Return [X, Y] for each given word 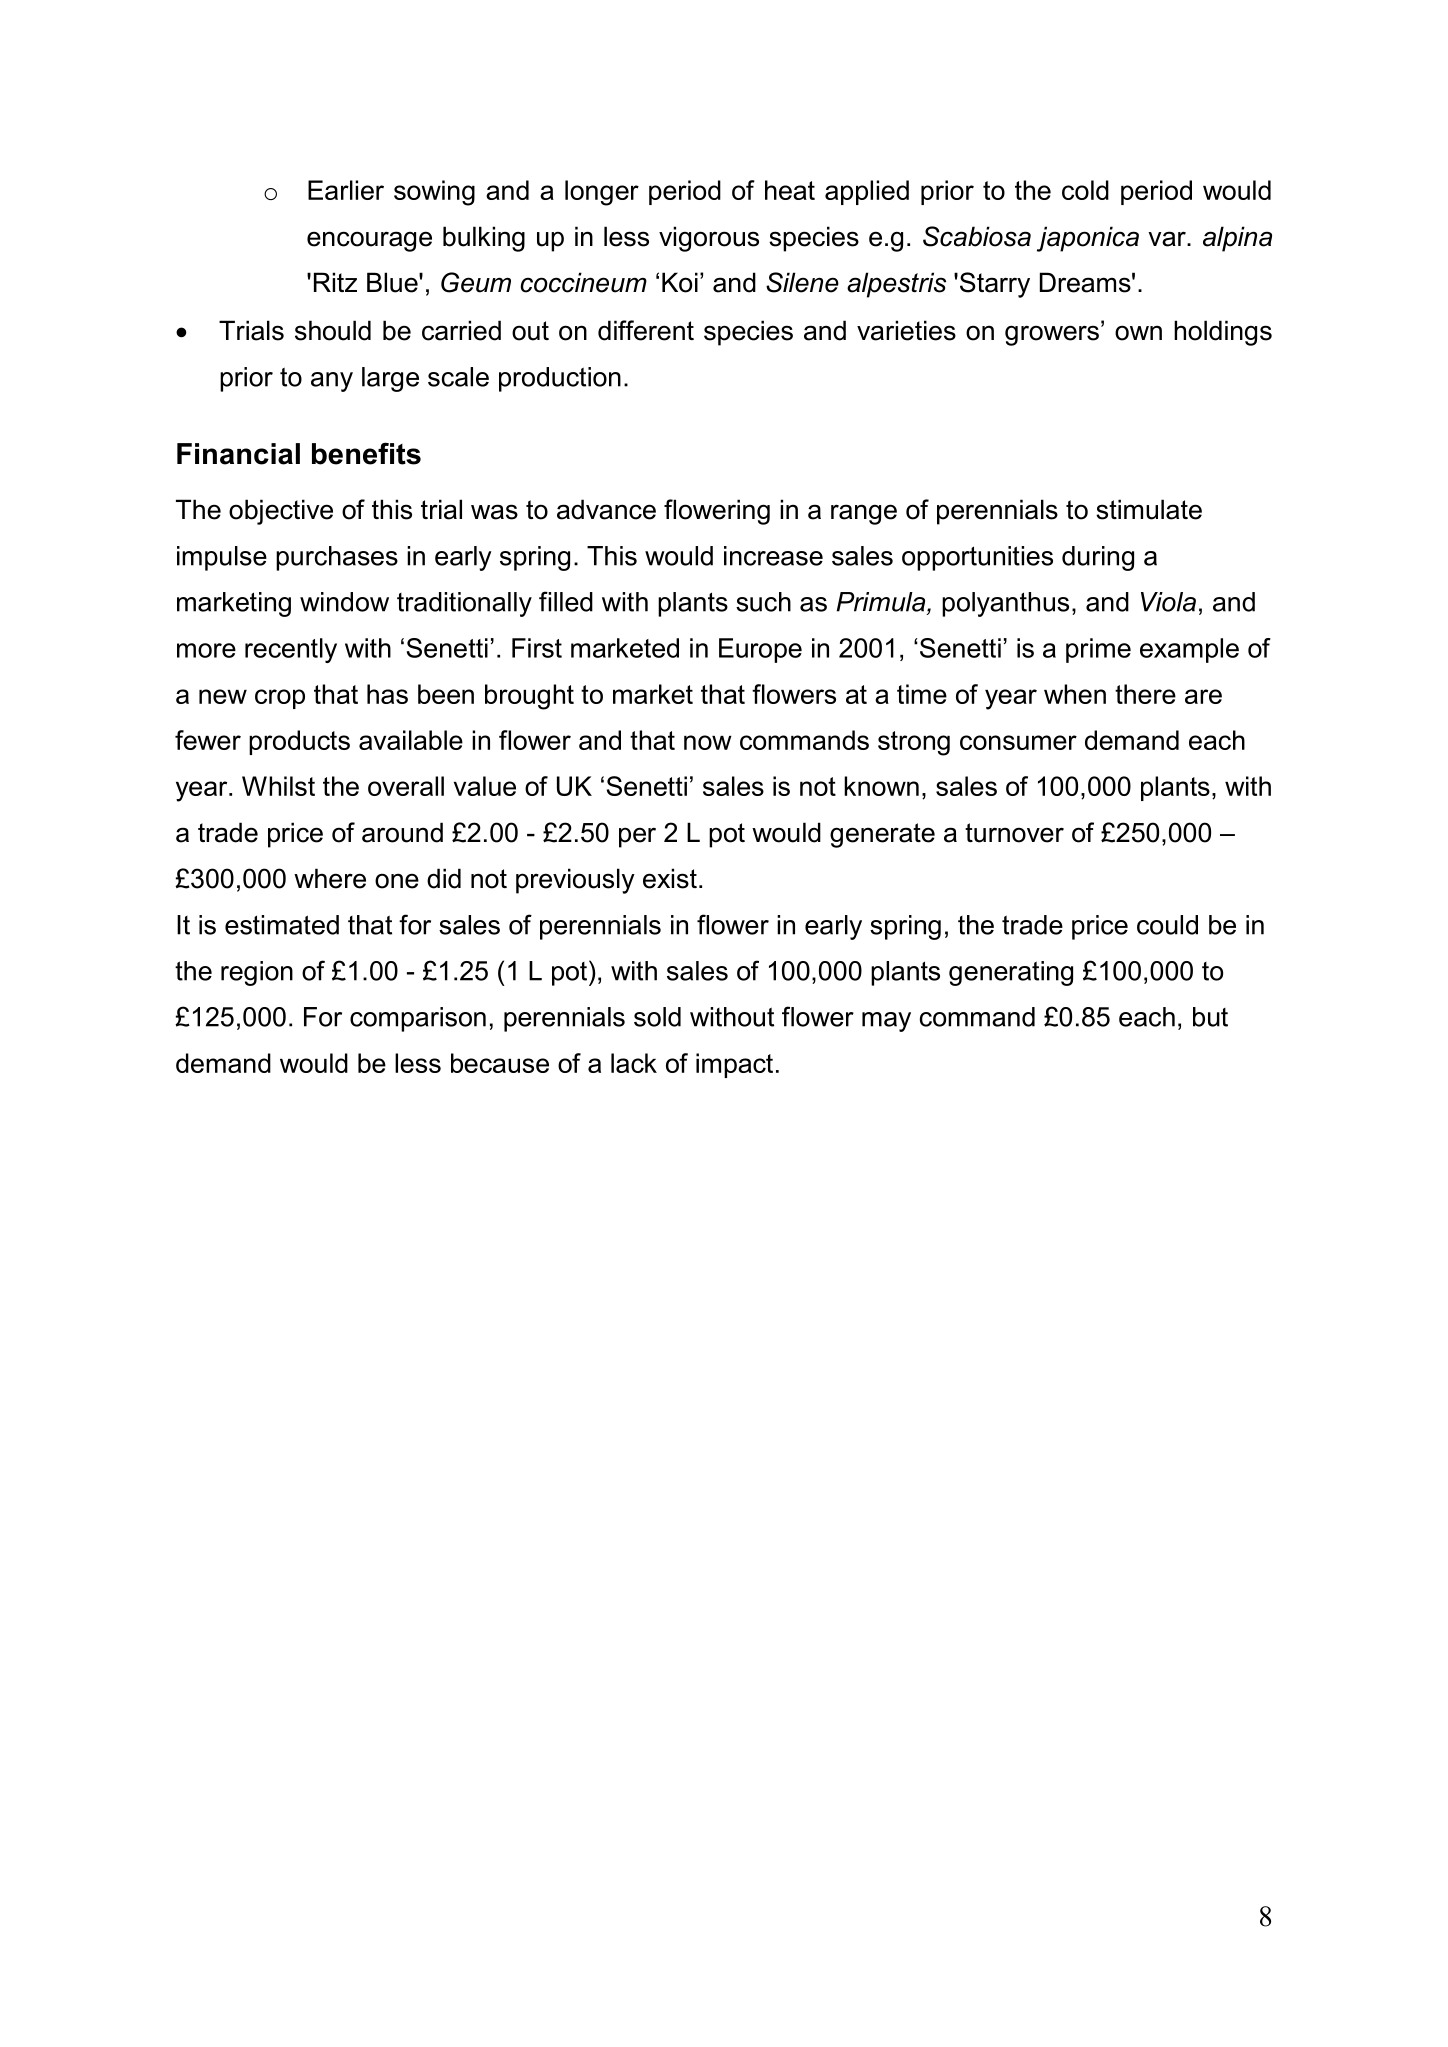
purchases [337, 558]
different [646, 330]
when [1075, 694]
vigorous [709, 239]
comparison [418, 1019]
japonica [1088, 239]
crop [280, 699]
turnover [1014, 833]
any [332, 382]
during [1098, 558]
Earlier [346, 190]
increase [773, 556]
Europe [760, 650]
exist [670, 878]
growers [1052, 335]
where [330, 878]
